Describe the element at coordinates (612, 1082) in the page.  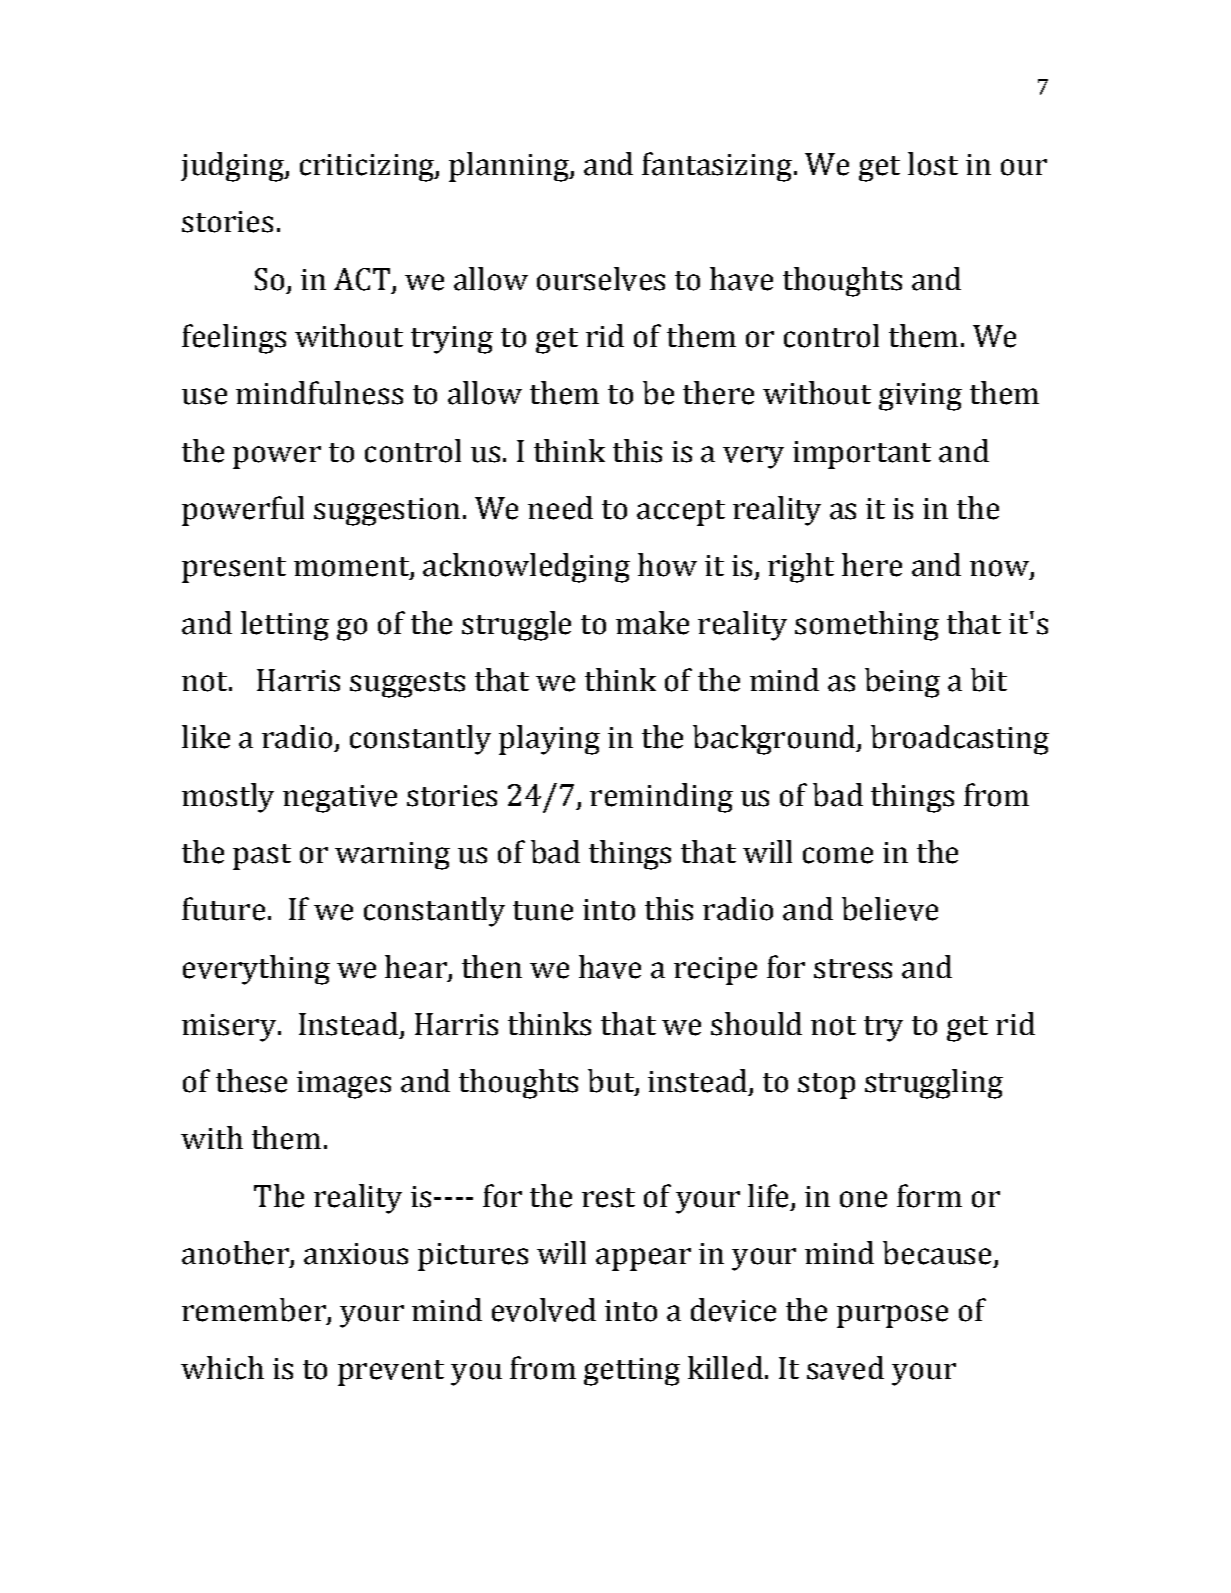
I see `but` at that location.
